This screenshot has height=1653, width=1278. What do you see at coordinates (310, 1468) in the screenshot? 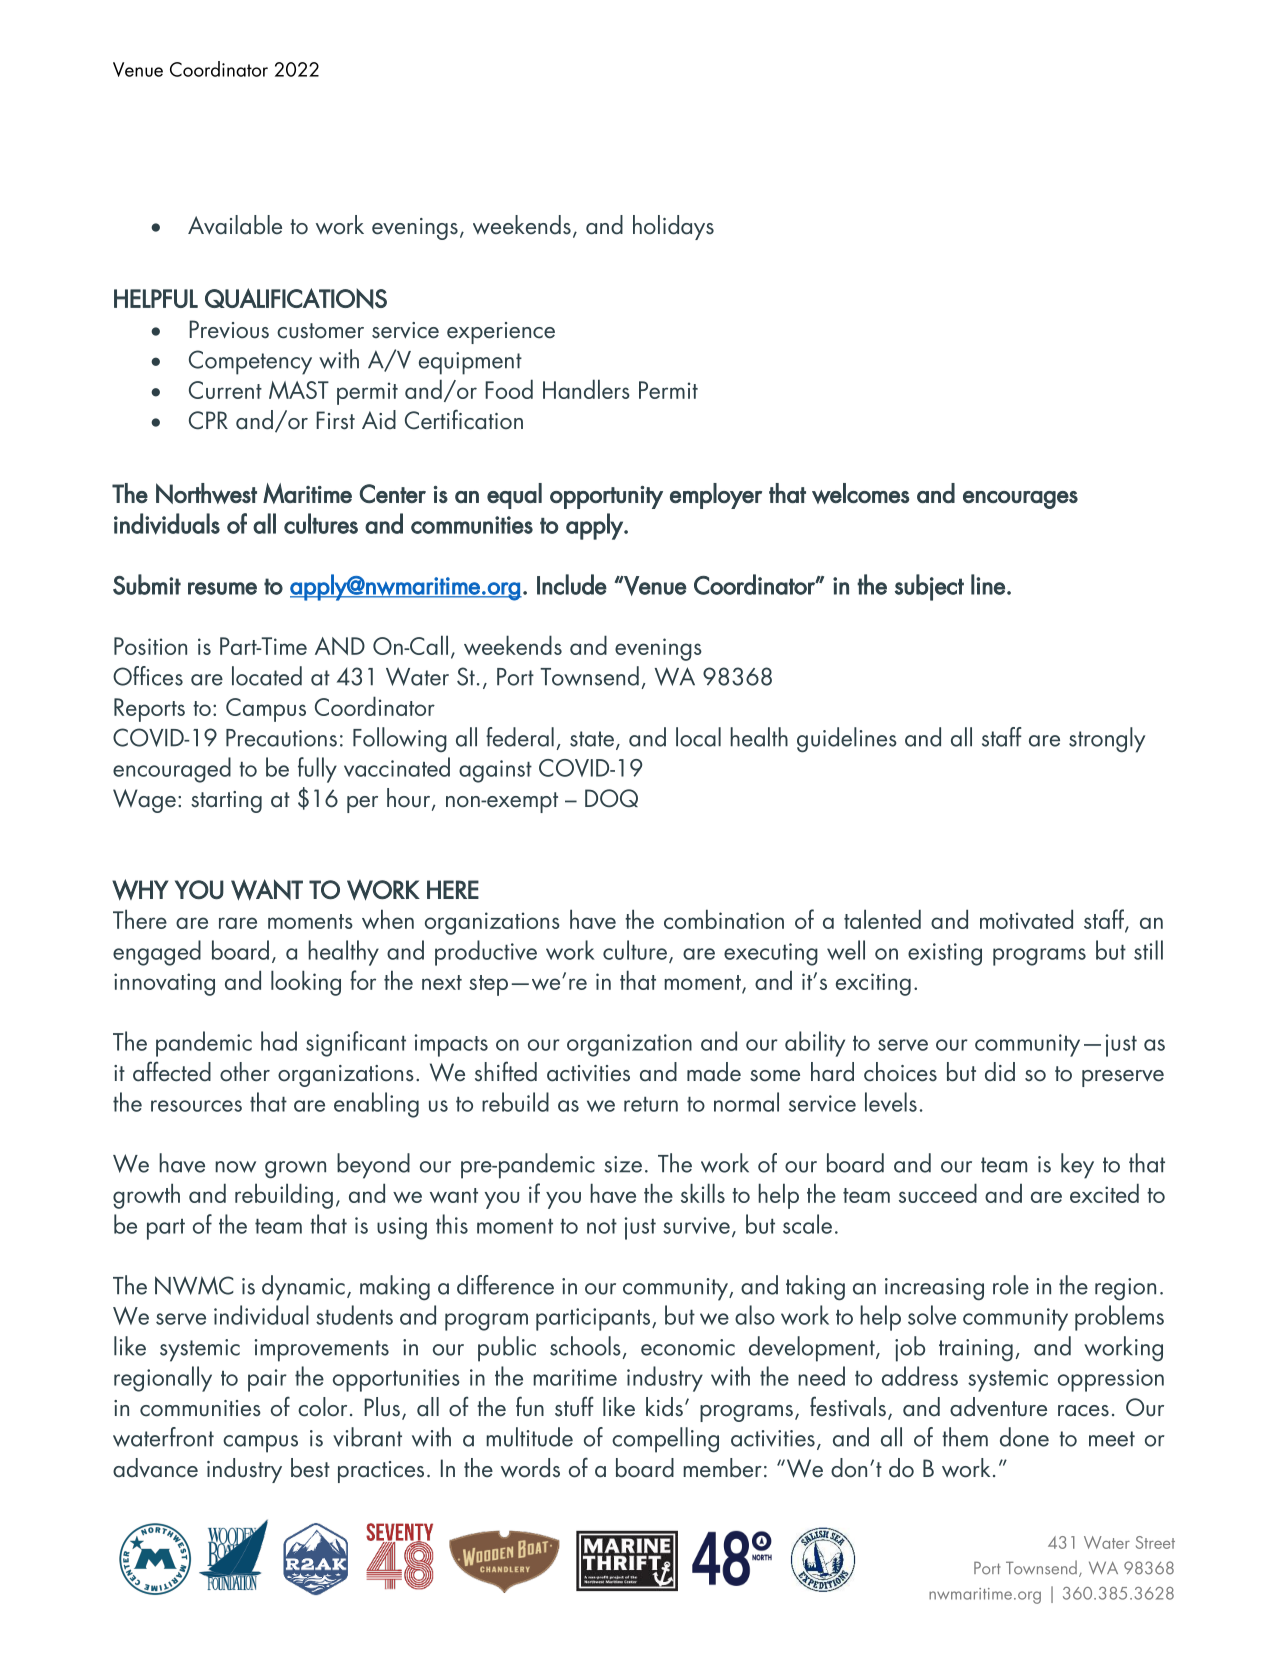
I see `best` at bounding box center [310, 1468].
